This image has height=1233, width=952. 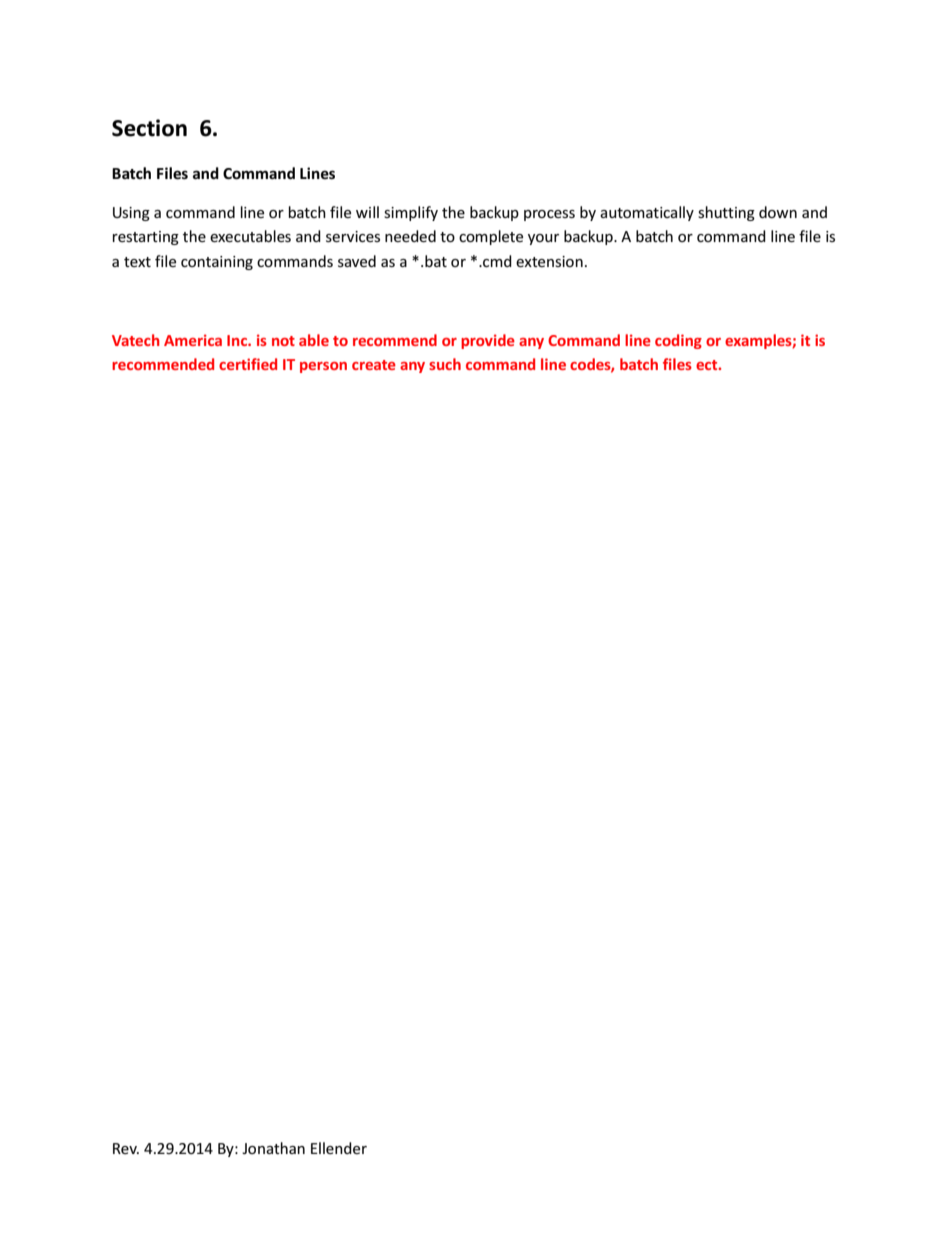 I want to click on Section, so click(x=149, y=128).
